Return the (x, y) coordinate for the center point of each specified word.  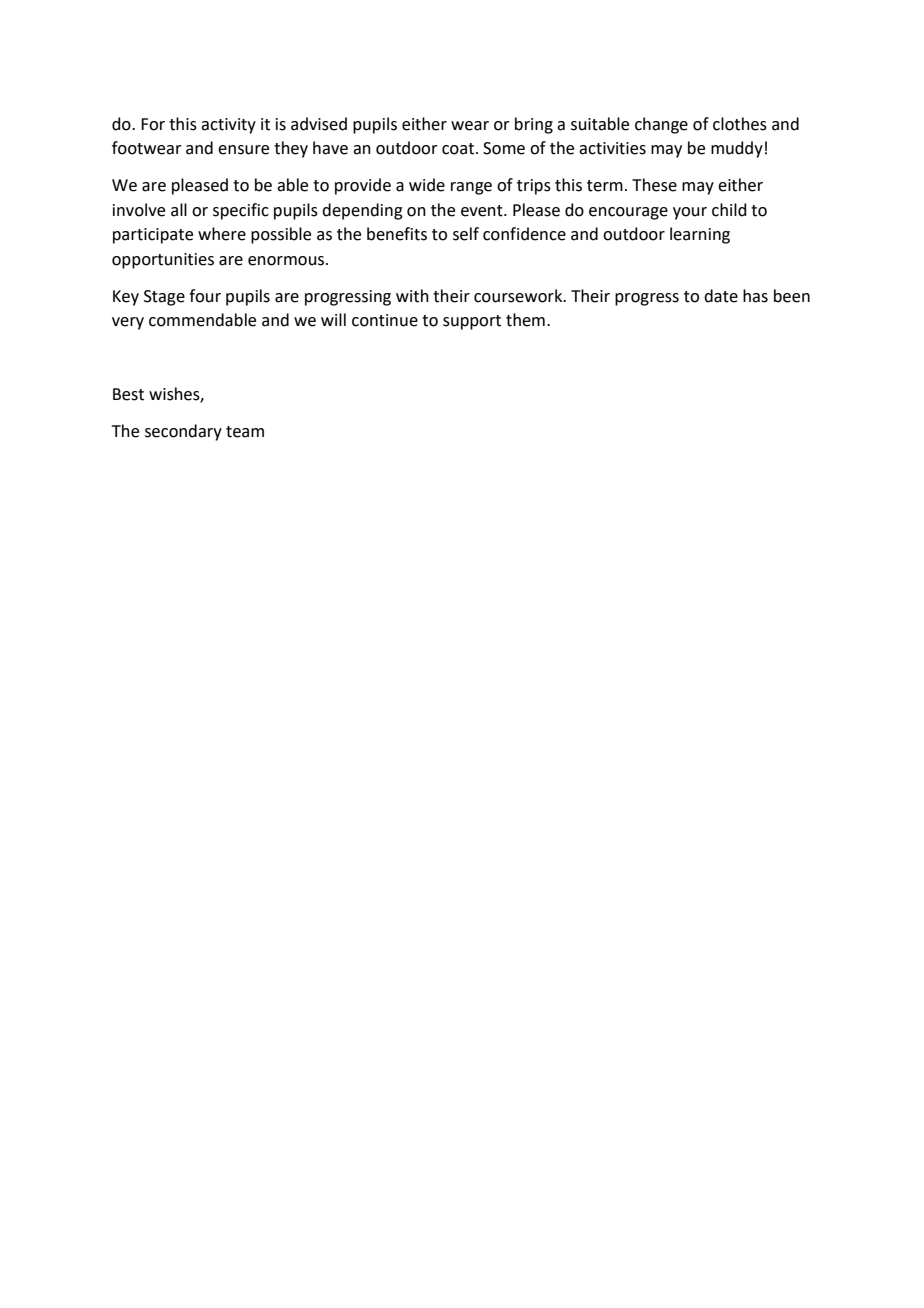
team (245, 432)
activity (228, 126)
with (412, 296)
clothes (740, 124)
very (128, 323)
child (729, 210)
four (205, 296)
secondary (183, 432)
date (721, 296)
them (525, 320)
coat (459, 149)
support (472, 322)
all (179, 210)
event (483, 211)
